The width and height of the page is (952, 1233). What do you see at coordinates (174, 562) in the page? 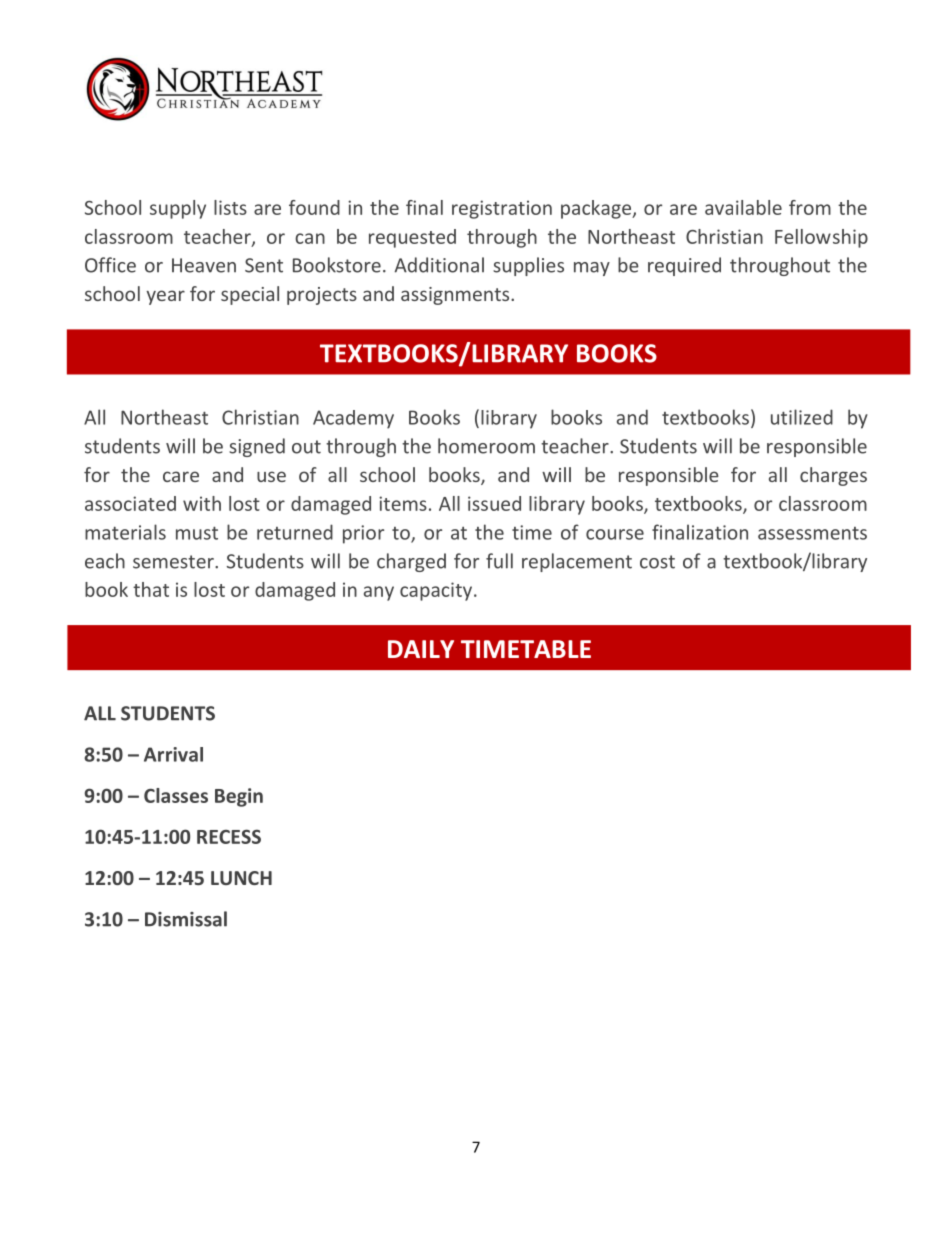
I see `semester` at bounding box center [174, 562].
